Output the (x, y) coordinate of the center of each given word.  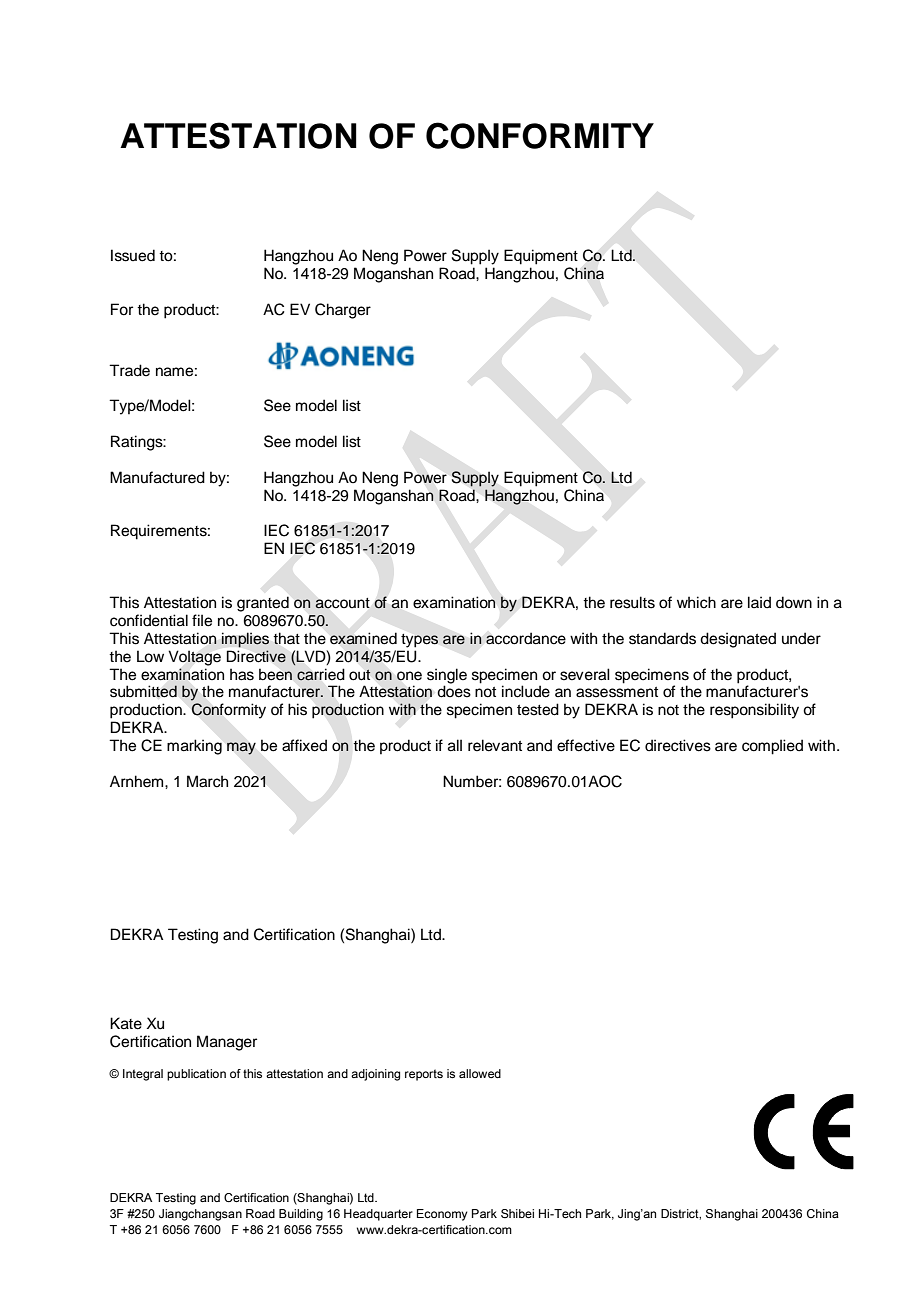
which (696, 602)
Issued (133, 255)
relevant (495, 745)
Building (301, 1215)
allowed (480, 1073)
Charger (343, 311)
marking (194, 747)
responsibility (754, 711)
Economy (442, 1215)
